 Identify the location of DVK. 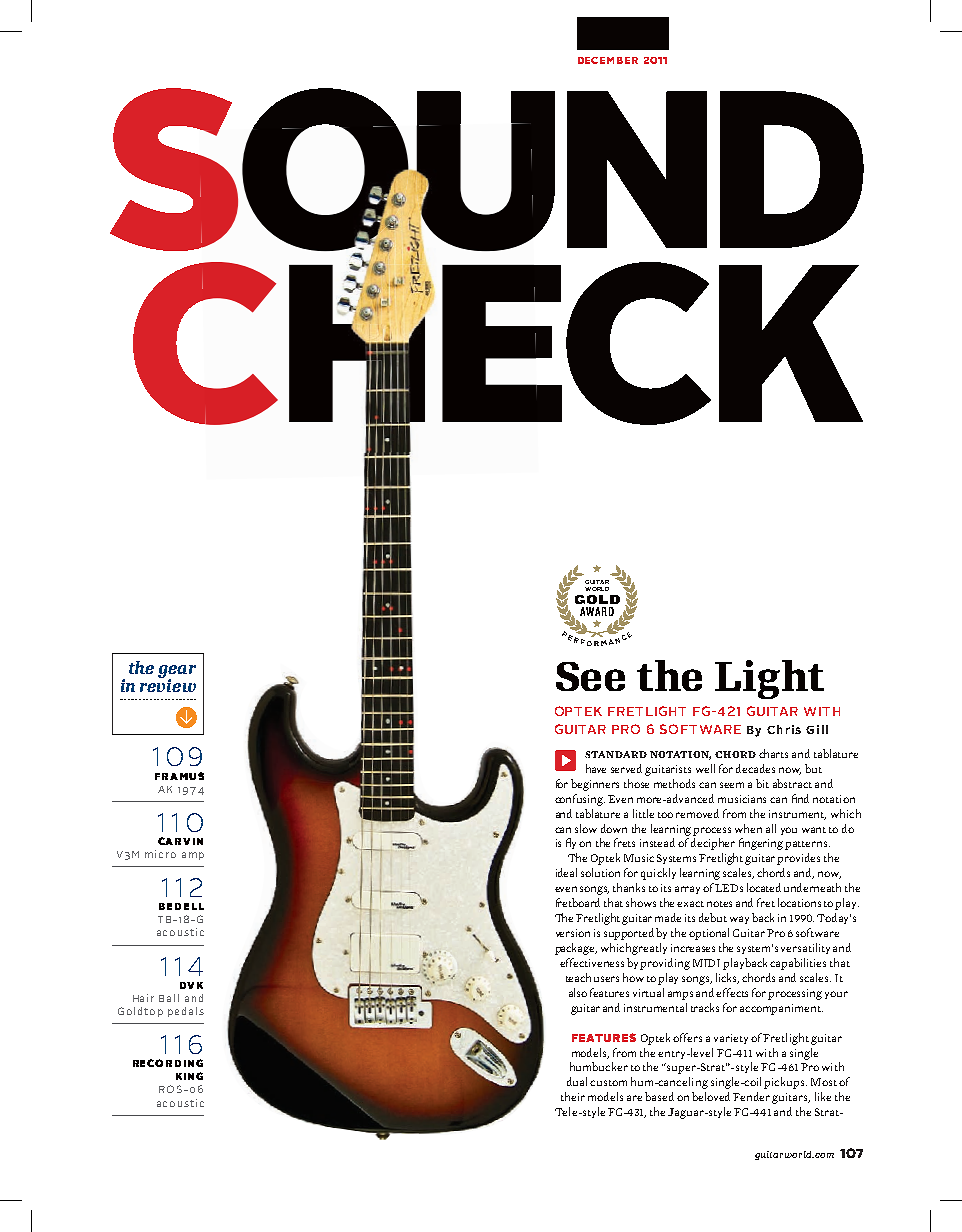
(191, 985).
